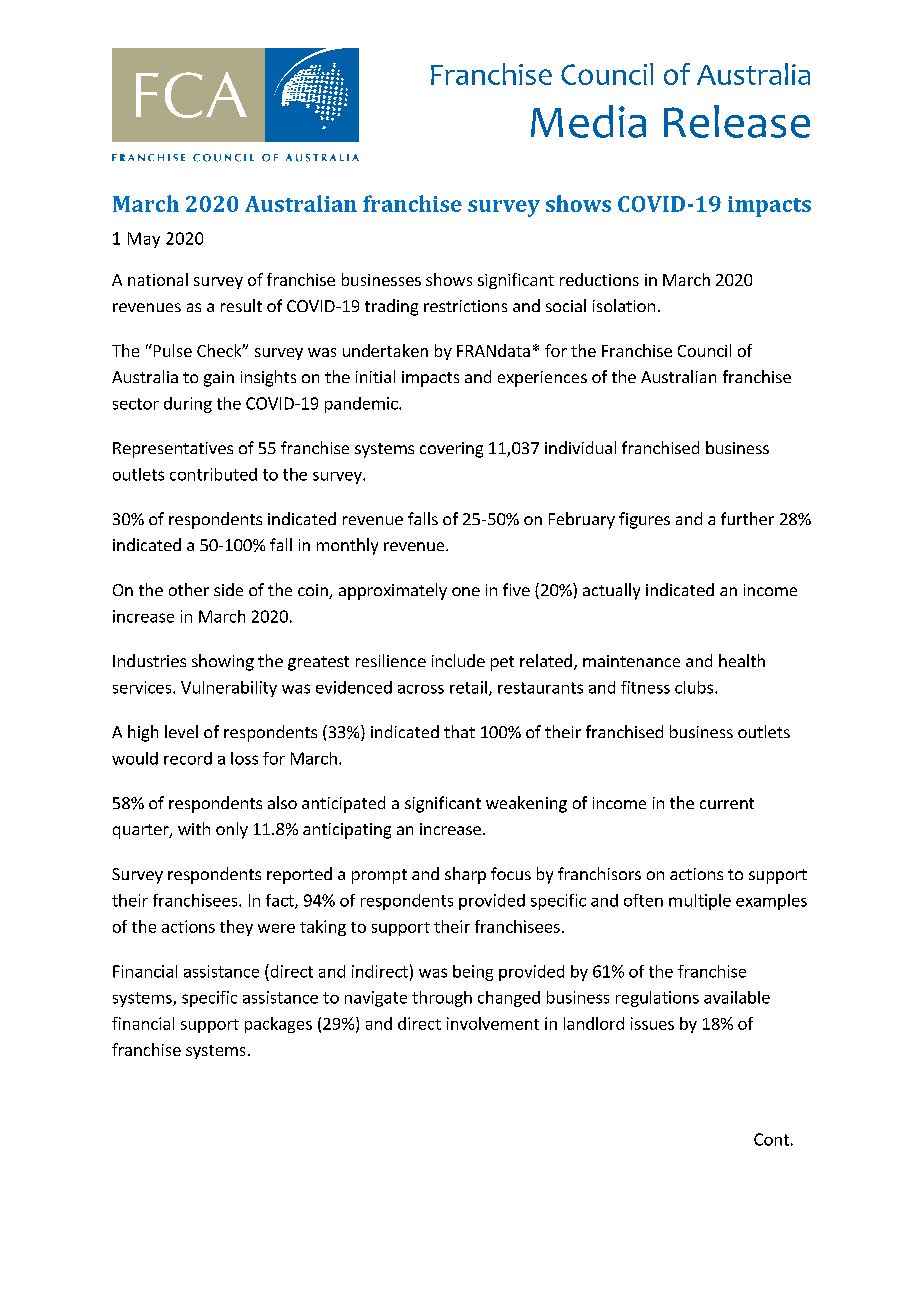  Describe the element at coordinates (694, 687) in the page. I see `clubs` at that location.
